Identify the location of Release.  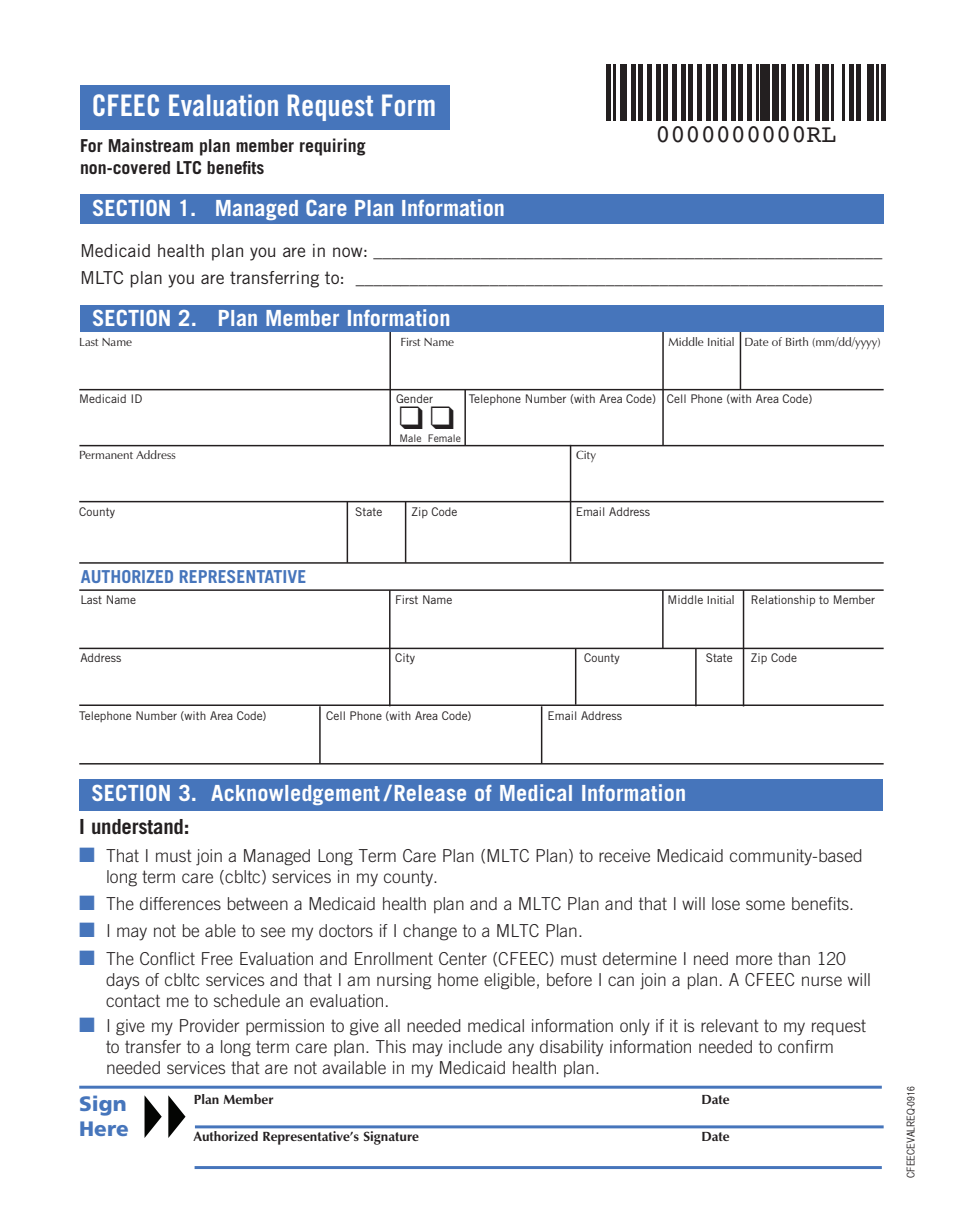
(430, 793).
